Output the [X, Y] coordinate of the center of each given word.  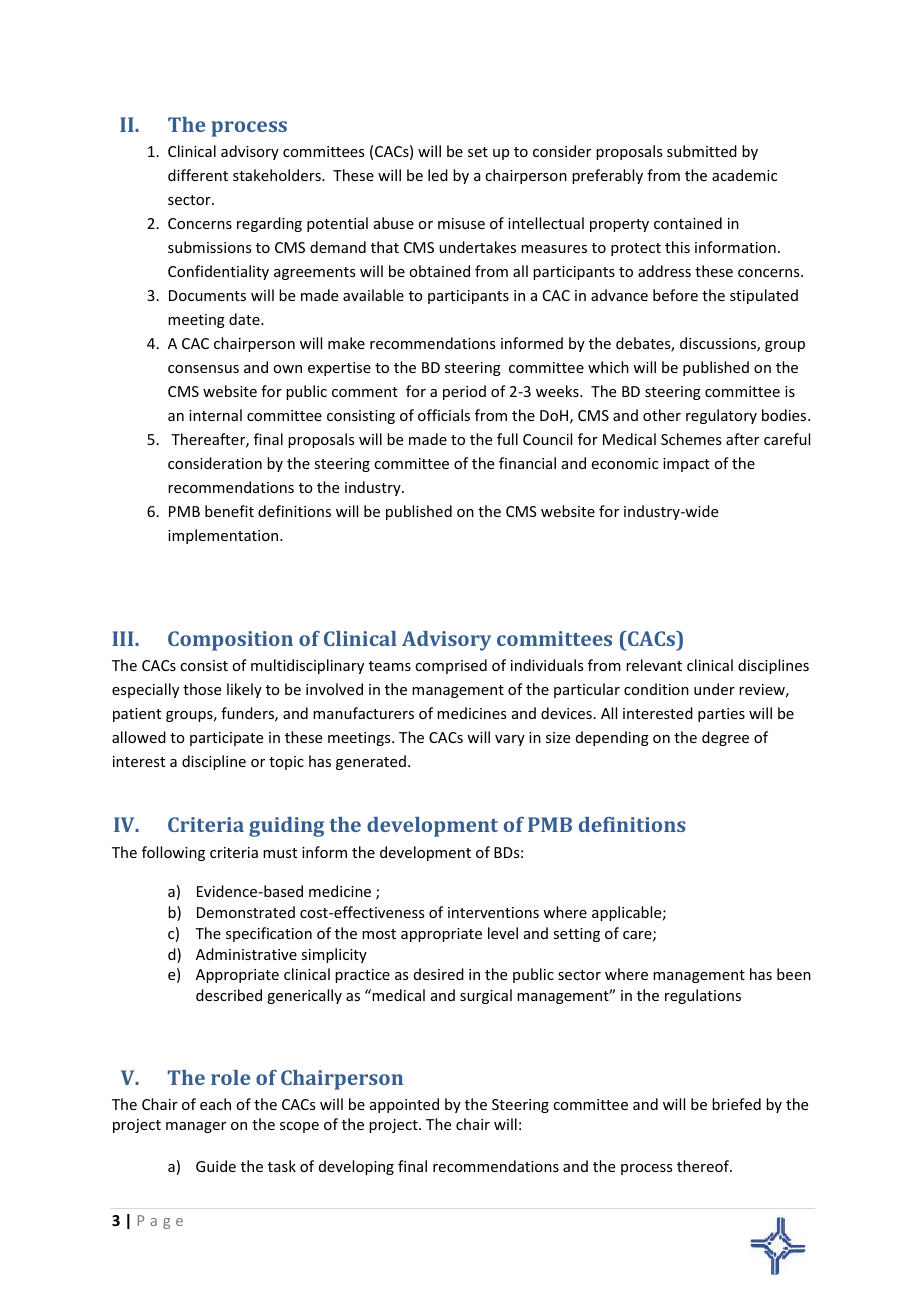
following [173, 853]
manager [196, 1127]
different [198, 175]
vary [510, 740]
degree [725, 738]
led [438, 175]
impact [686, 465]
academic [744, 175]
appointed [404, 1105]
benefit [229, 511]
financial [527, 463]
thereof [704, 1166]
